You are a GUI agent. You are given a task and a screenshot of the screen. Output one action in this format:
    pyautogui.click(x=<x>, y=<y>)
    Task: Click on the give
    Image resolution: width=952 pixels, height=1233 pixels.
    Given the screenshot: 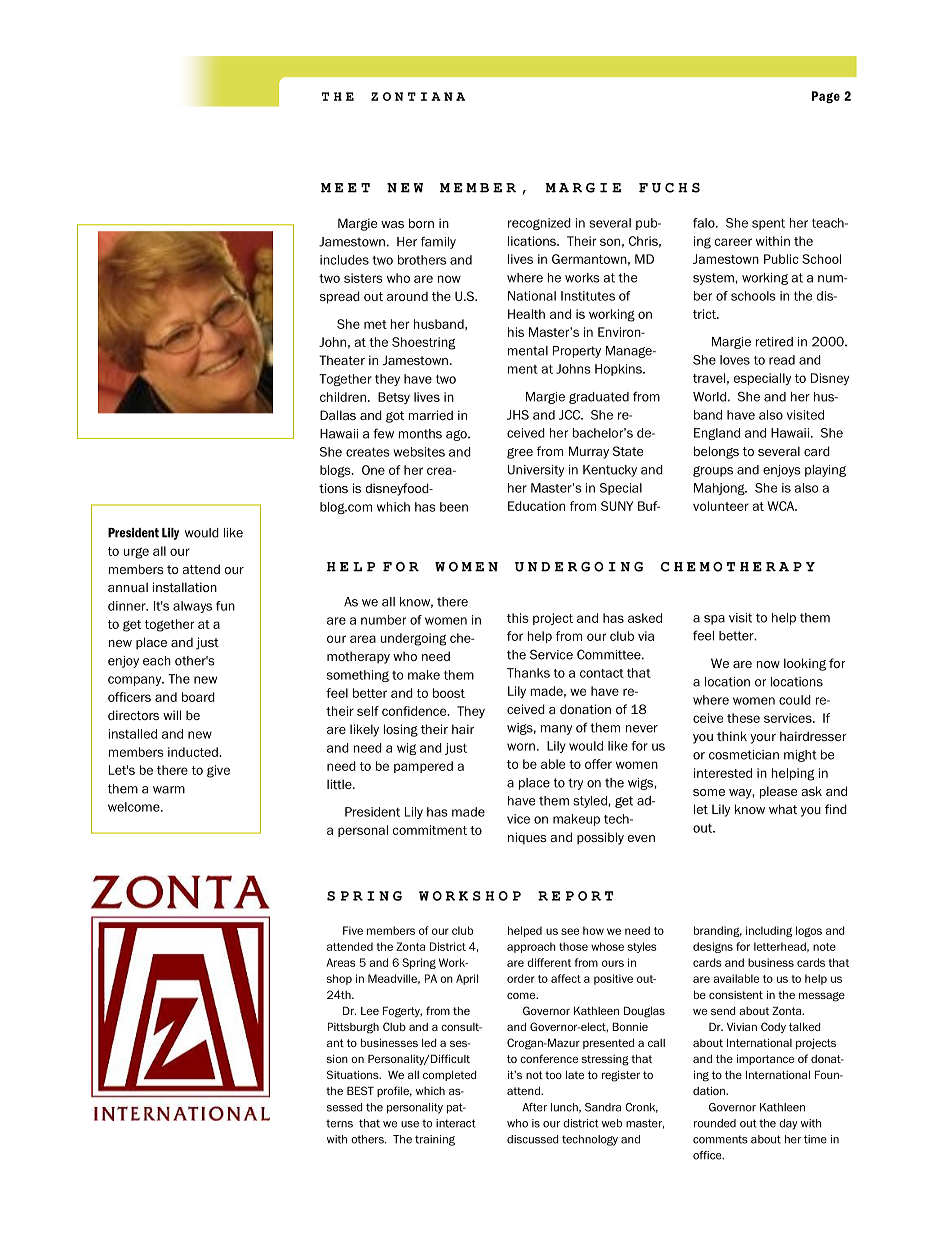 What is the action you would take?
    pyautogui.click(x=218, y=771)
